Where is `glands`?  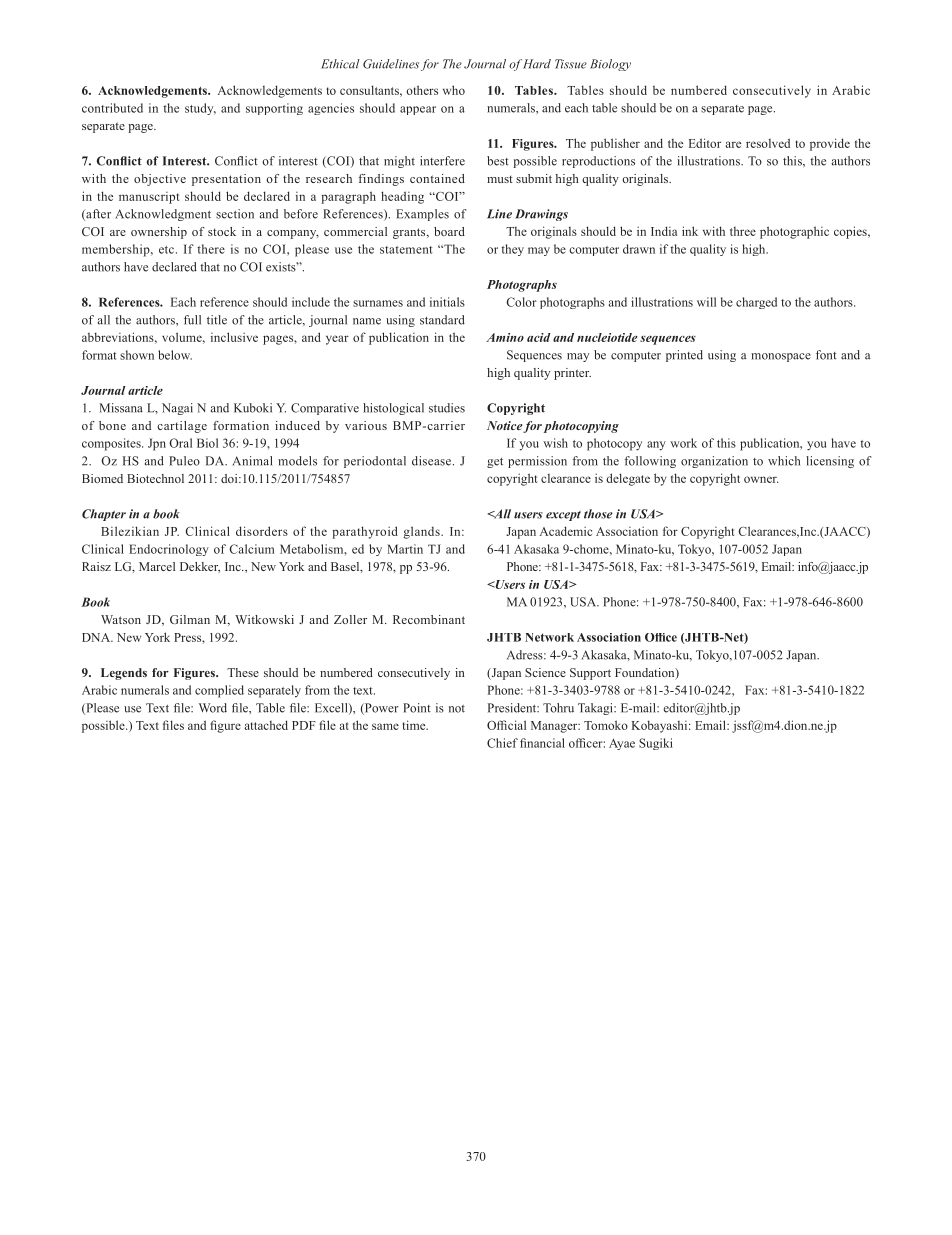
glands is located at coordinates (422, 532).
